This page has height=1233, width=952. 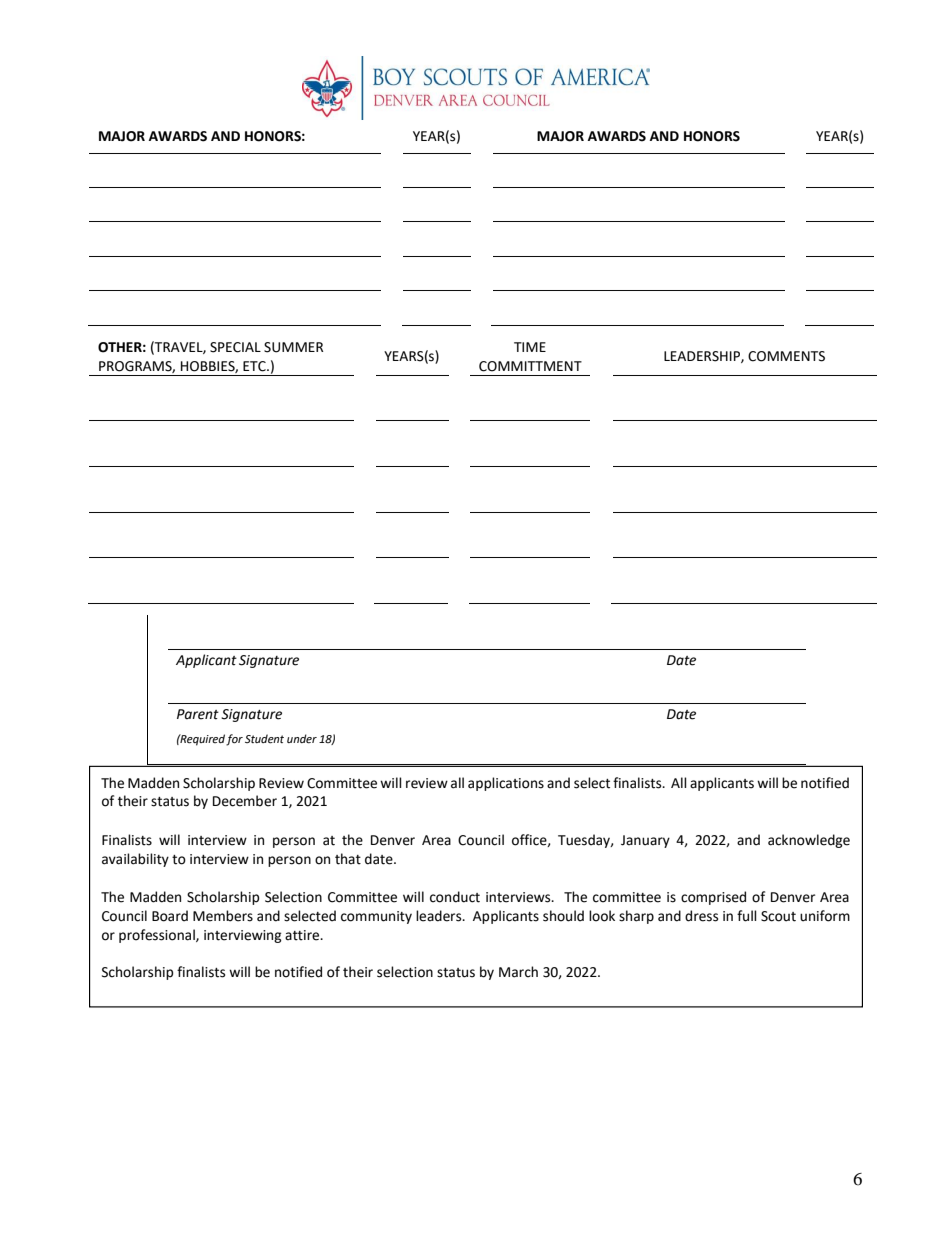 I want to click on professional, so click(x=158, y=936).
